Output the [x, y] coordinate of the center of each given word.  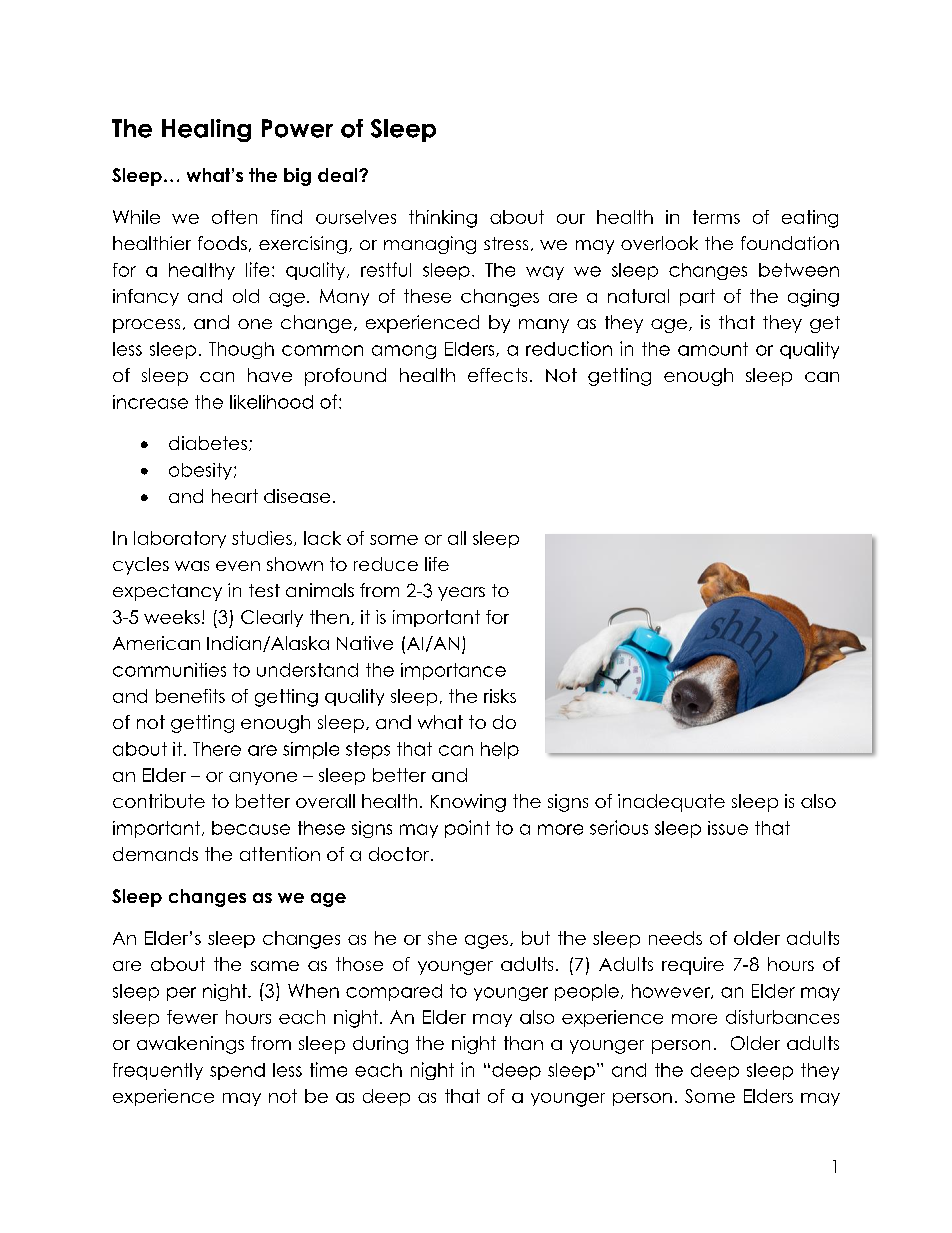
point [467, 829]
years [461, 594]
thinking [443, 219]
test [264, 590]
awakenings [190, 1045]
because [251, 828]
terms [716, 217]
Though [241, 350]
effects [497, 375]
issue [728, 828]
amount [713, 349]
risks [500, 696]
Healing [206, 130]
